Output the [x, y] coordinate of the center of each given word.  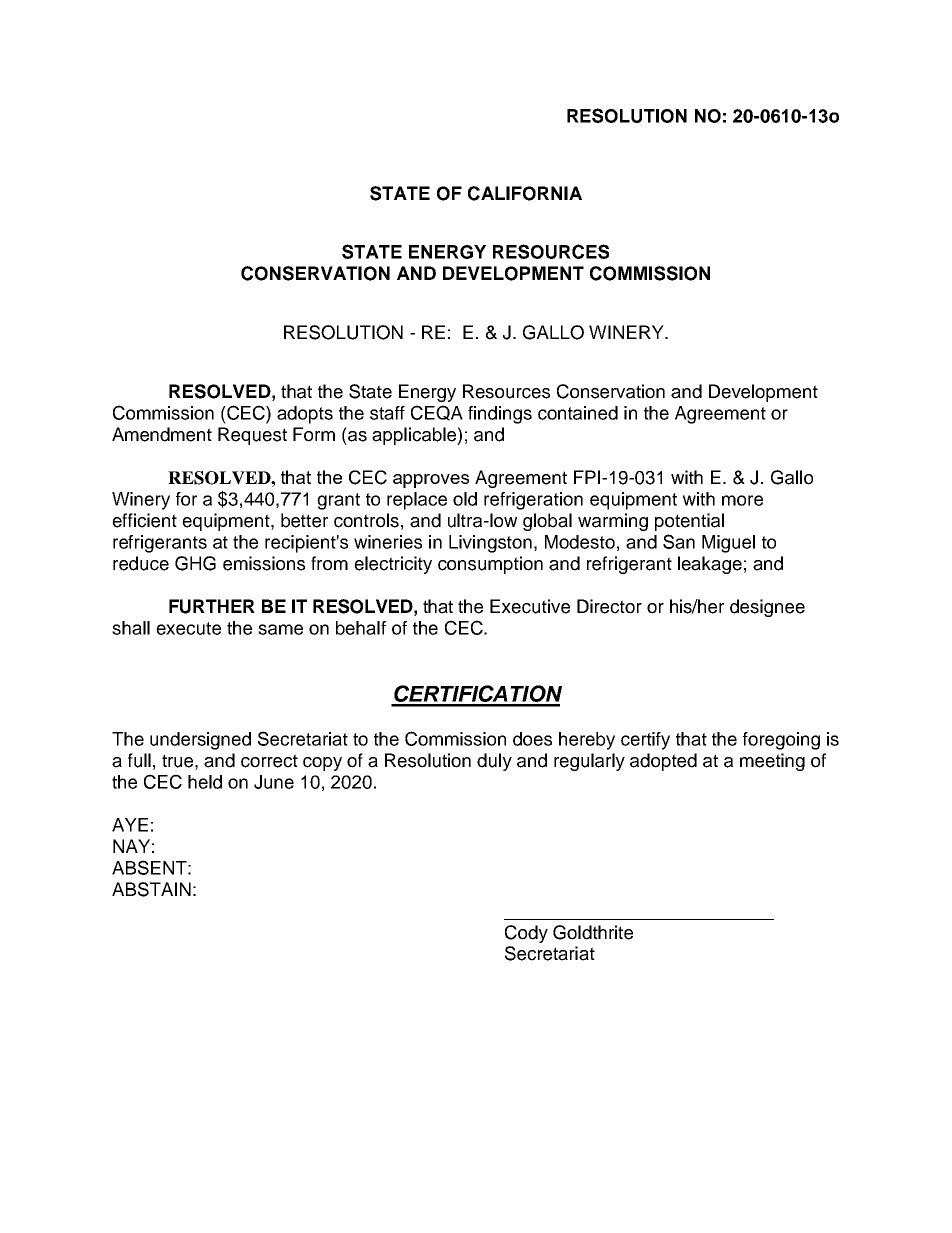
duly [494, 762]
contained [578, 413]
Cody [526, 934]
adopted [663, 762]
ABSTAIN [151, 889]
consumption [490, 565]
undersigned [200, 741]
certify [645, 741]
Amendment [162, 434]
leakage [710, 565]
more [742, 500]
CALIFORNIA [525, 193]
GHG [195, 563]
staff [387, 413]
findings [500, 415]
